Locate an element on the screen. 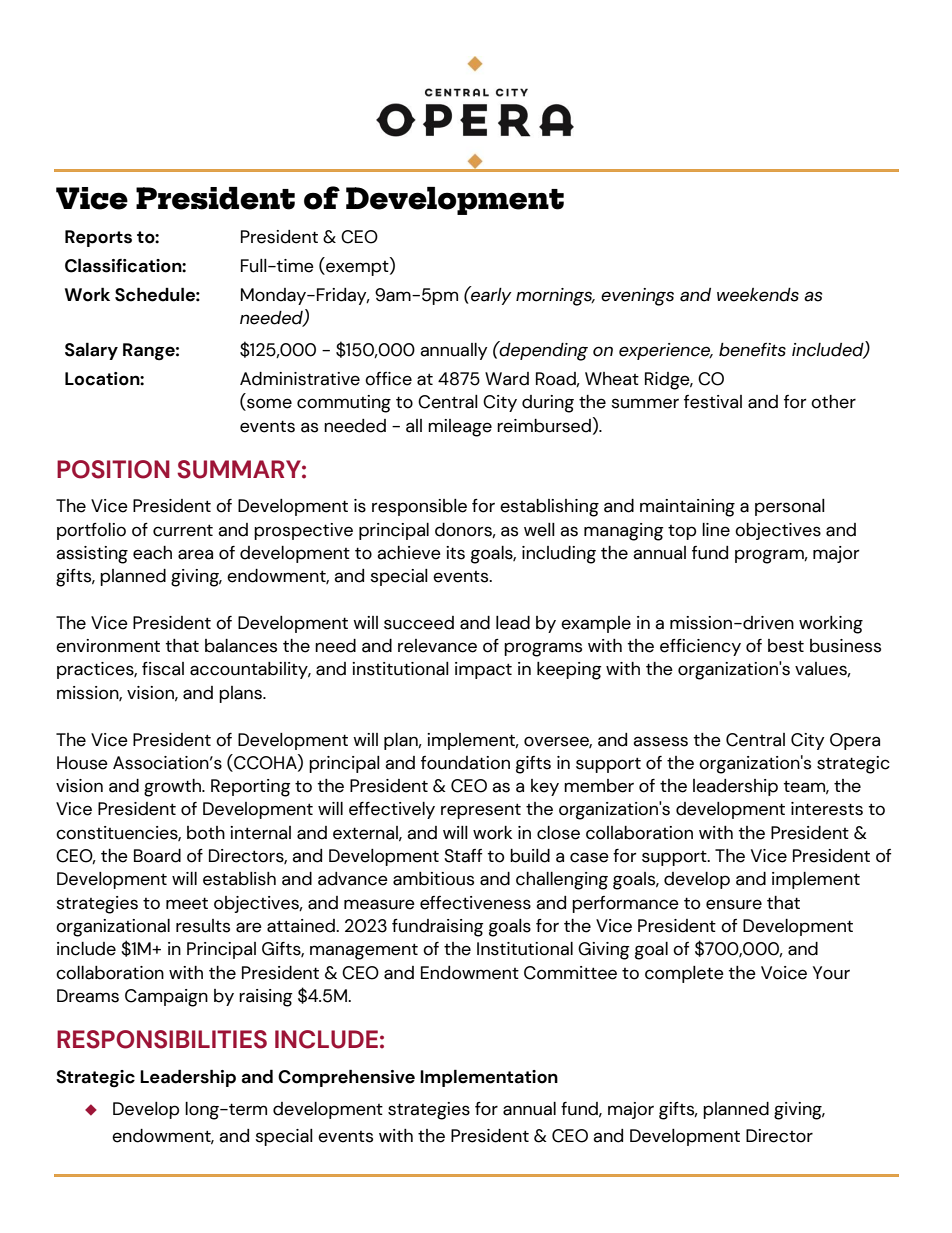 This screenshot has width=952, height=1233. RESPONSIBILITIES is located at coordinates (162, 1039).
